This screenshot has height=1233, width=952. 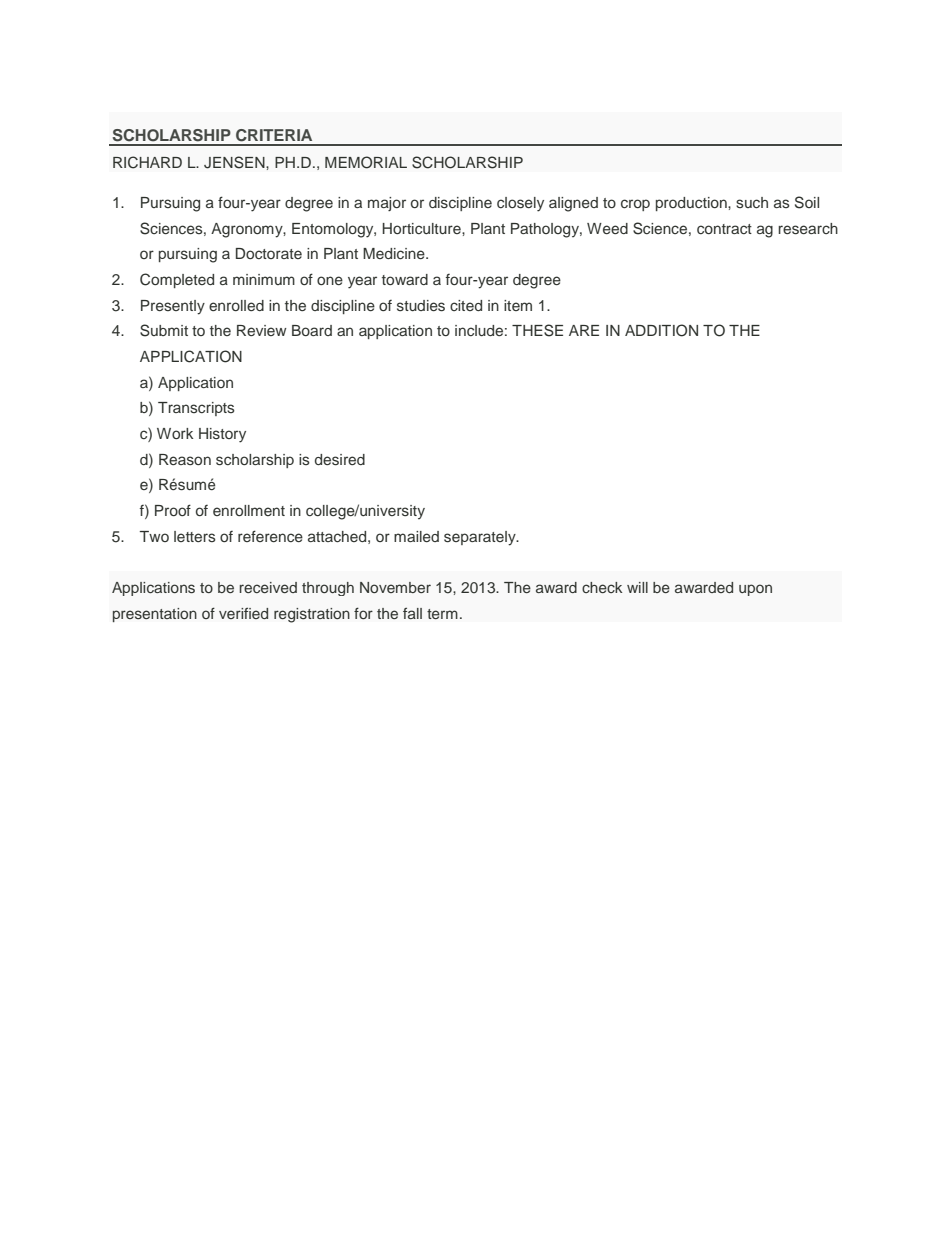 What do you see at coordinates (340, 460) in the screenshot?
I see `desired` at bounding box center [340, 460].
